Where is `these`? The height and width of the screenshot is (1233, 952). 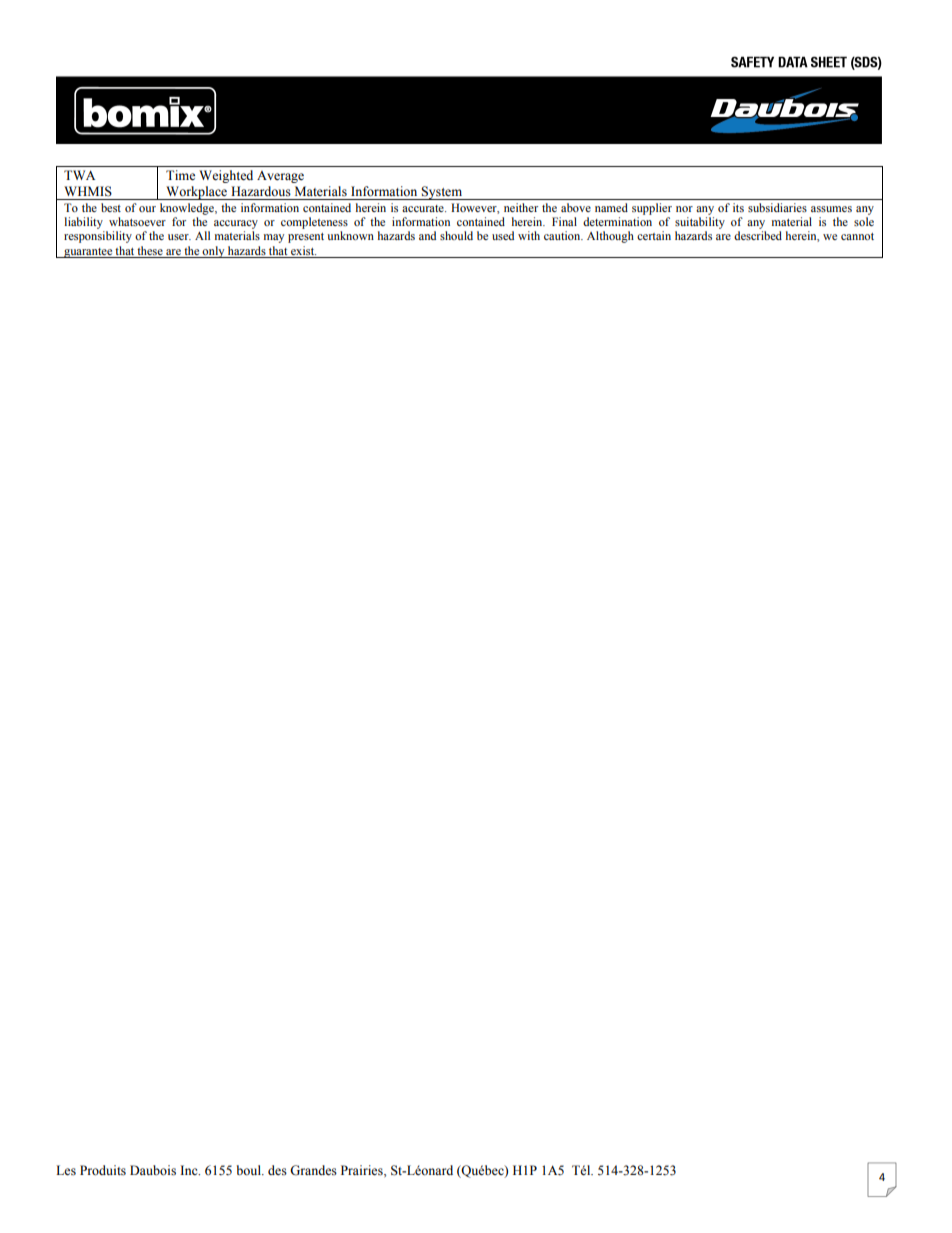 these is located at coordinates (150, 250).
